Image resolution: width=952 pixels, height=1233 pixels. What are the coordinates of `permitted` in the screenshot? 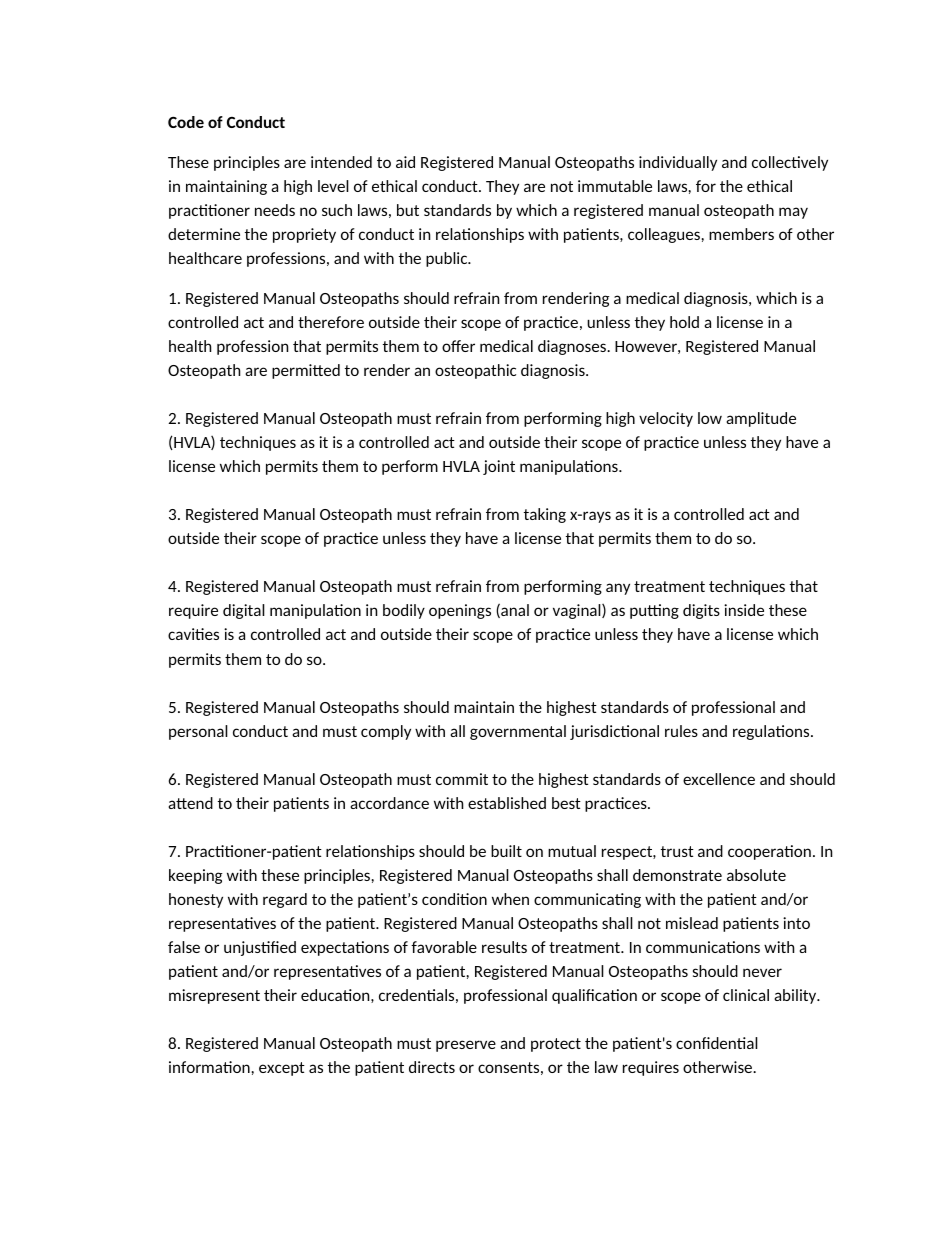 It's located at (306, 371).
